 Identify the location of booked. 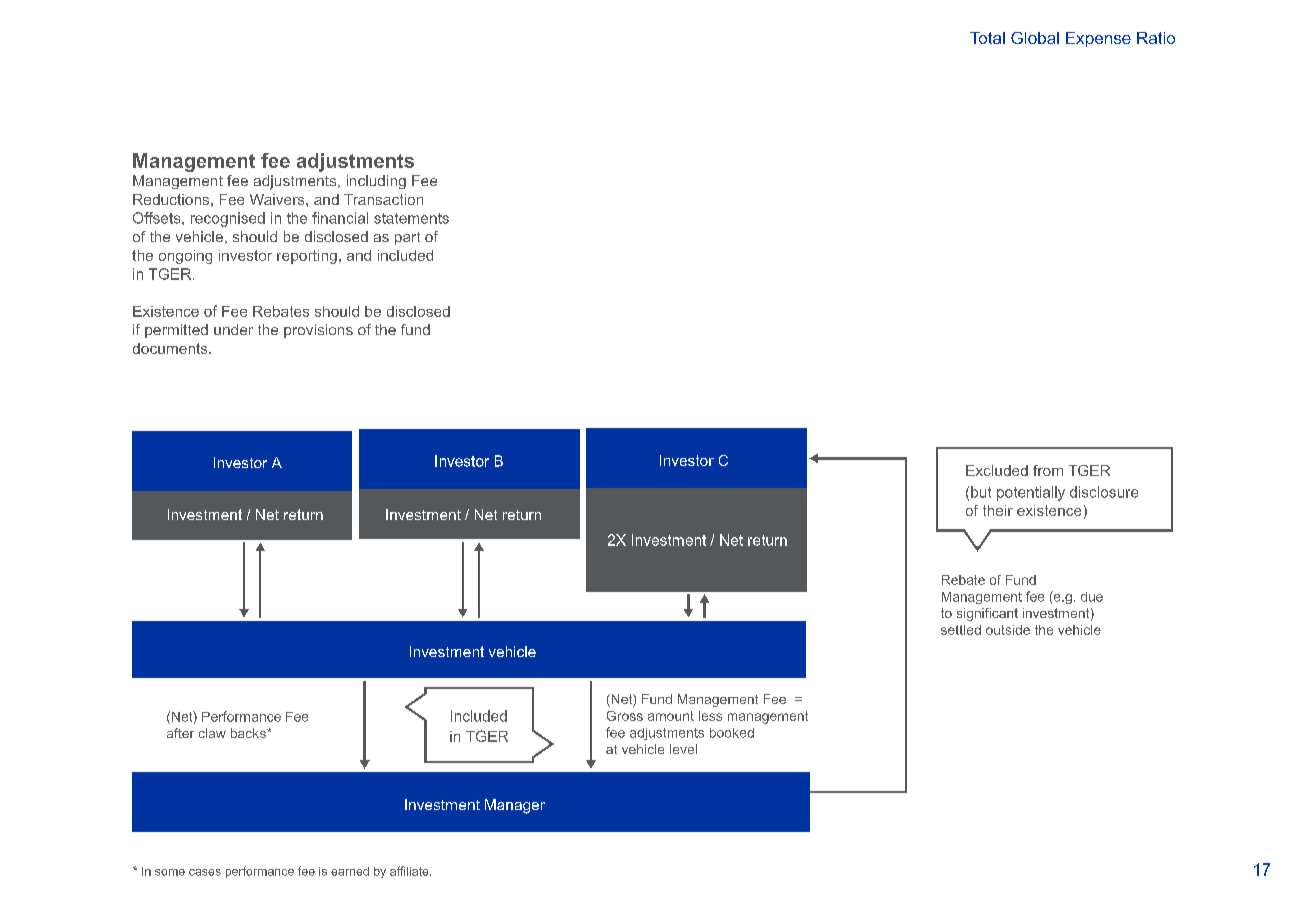
(732, 733).
